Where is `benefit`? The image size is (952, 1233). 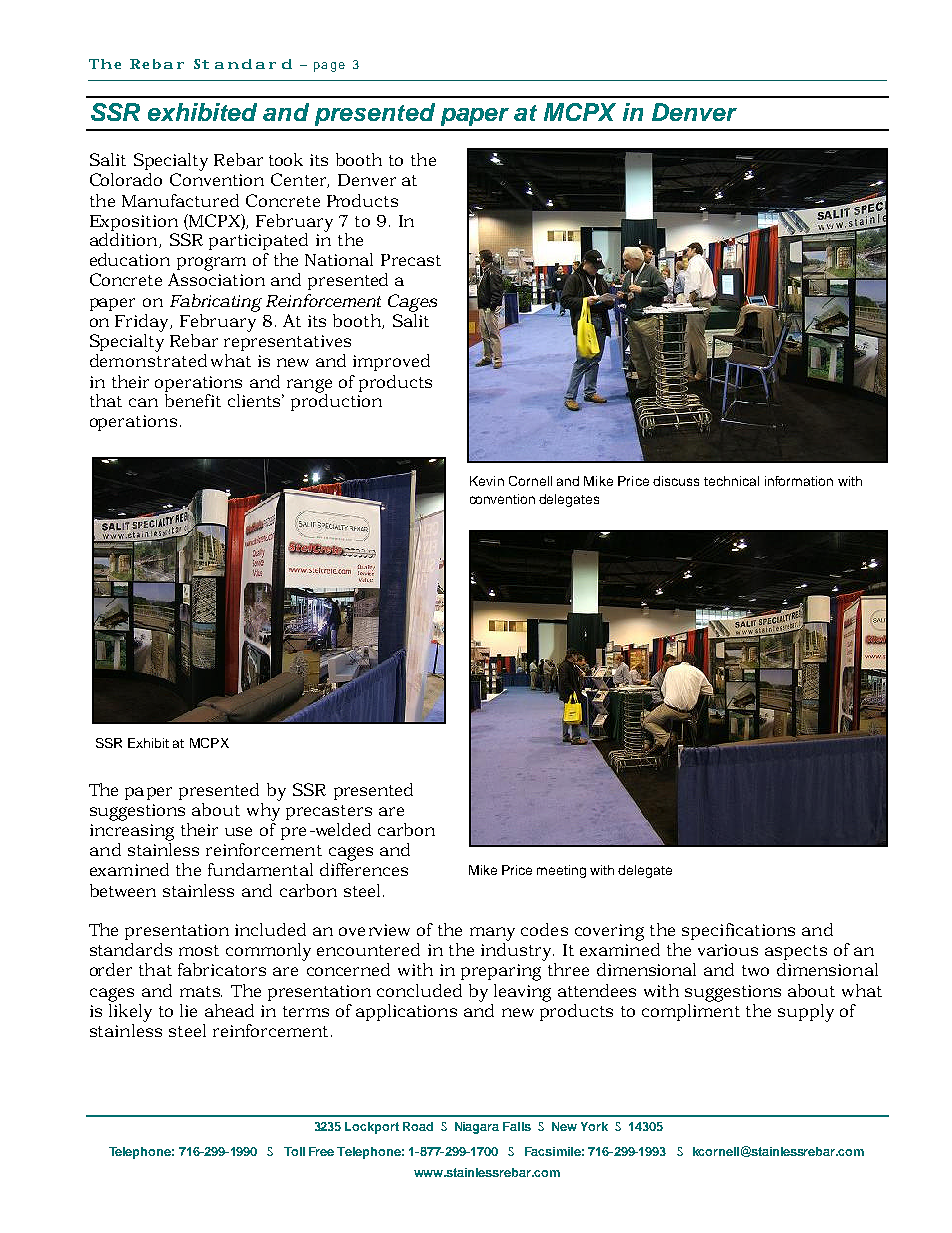 benefit is located at coordinates (193, 400).
